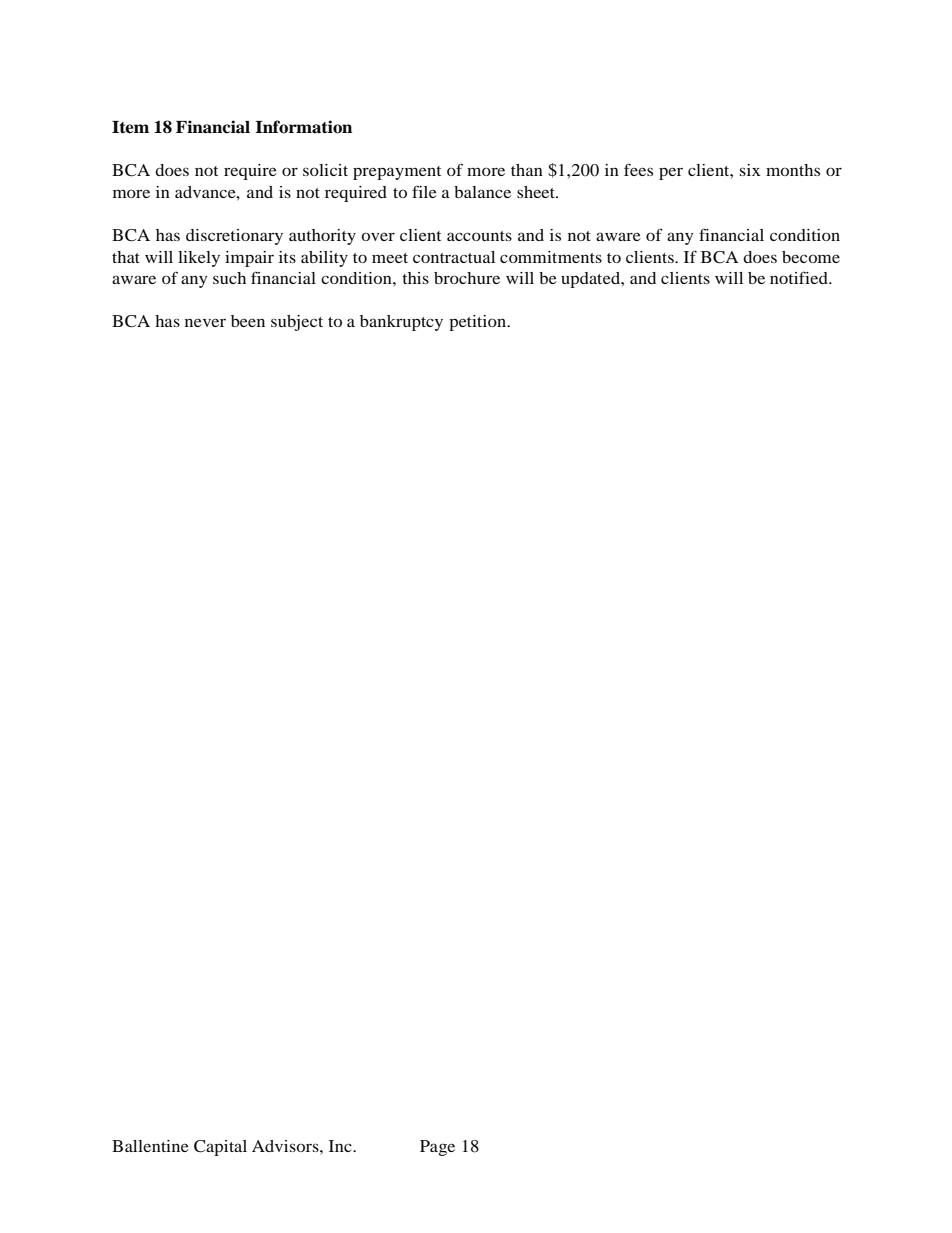  I want to click on Capital, so click(220, 1148).
